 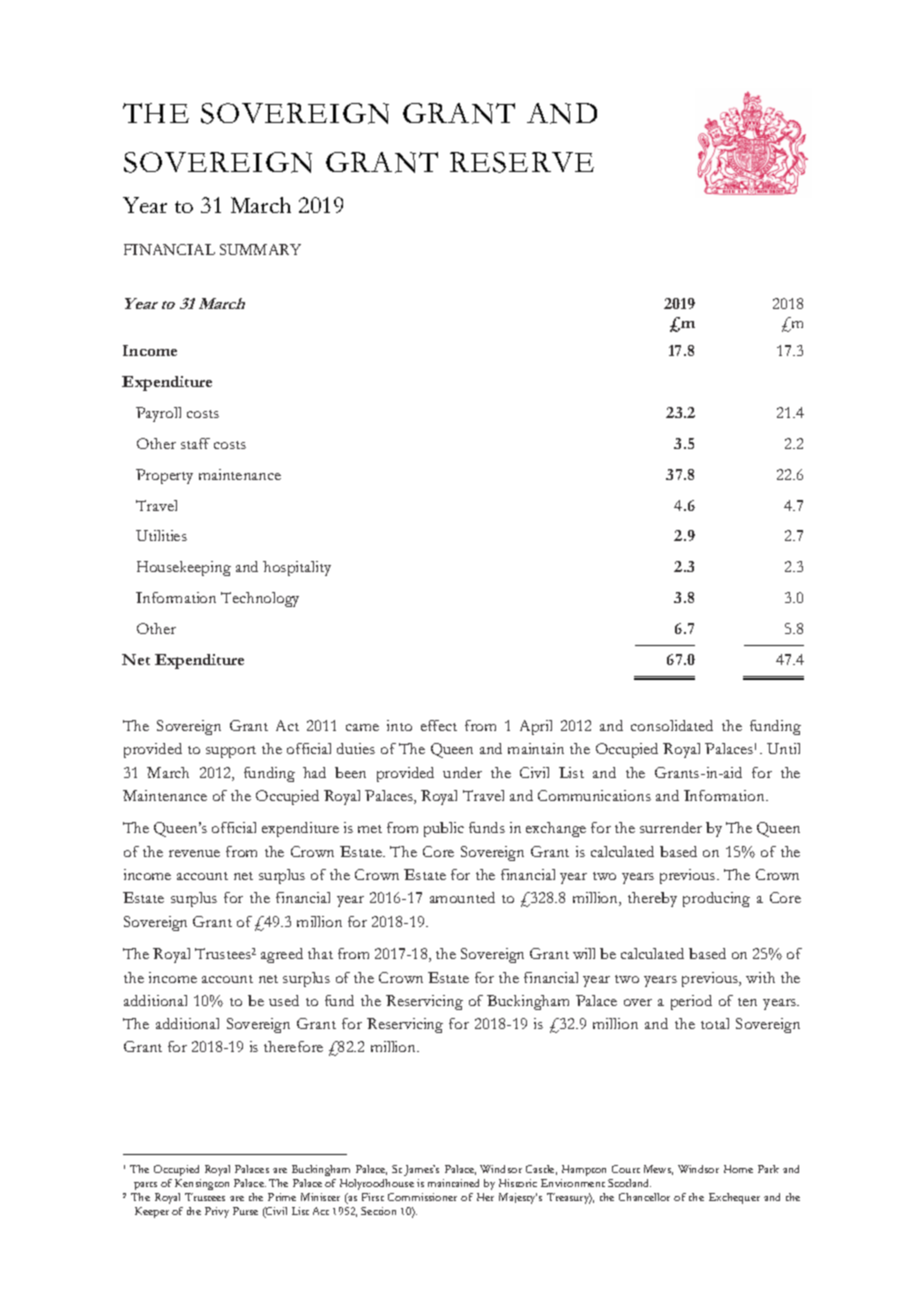 What do you see at coordinates (282, 955) in the screenshot?
I see `agreed` at bounding box center [282, 955].
